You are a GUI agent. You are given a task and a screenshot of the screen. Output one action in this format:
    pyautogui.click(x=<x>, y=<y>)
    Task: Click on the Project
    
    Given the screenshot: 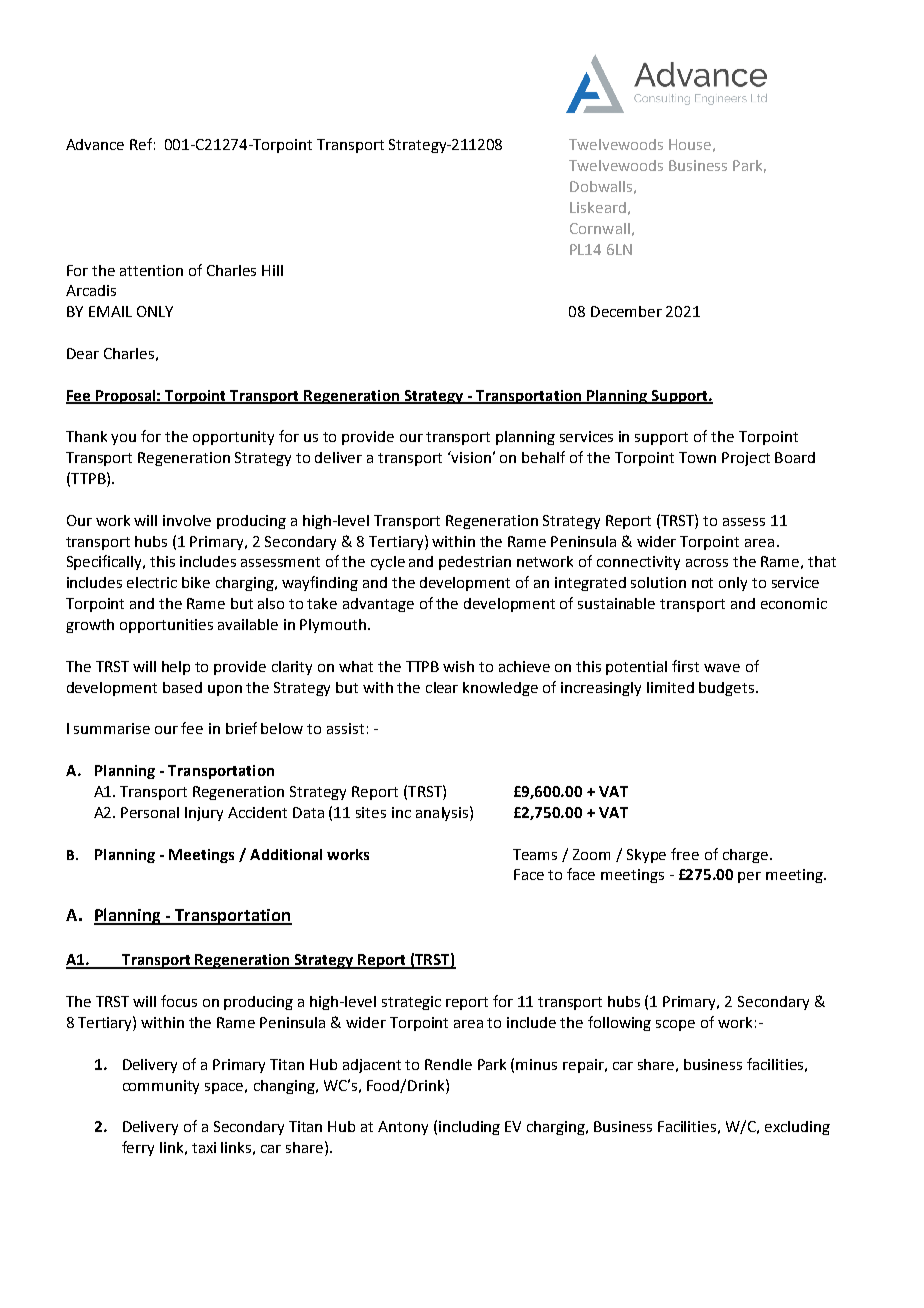 What is the action you would take?
    pyautogui.click(x=746, y=459)
